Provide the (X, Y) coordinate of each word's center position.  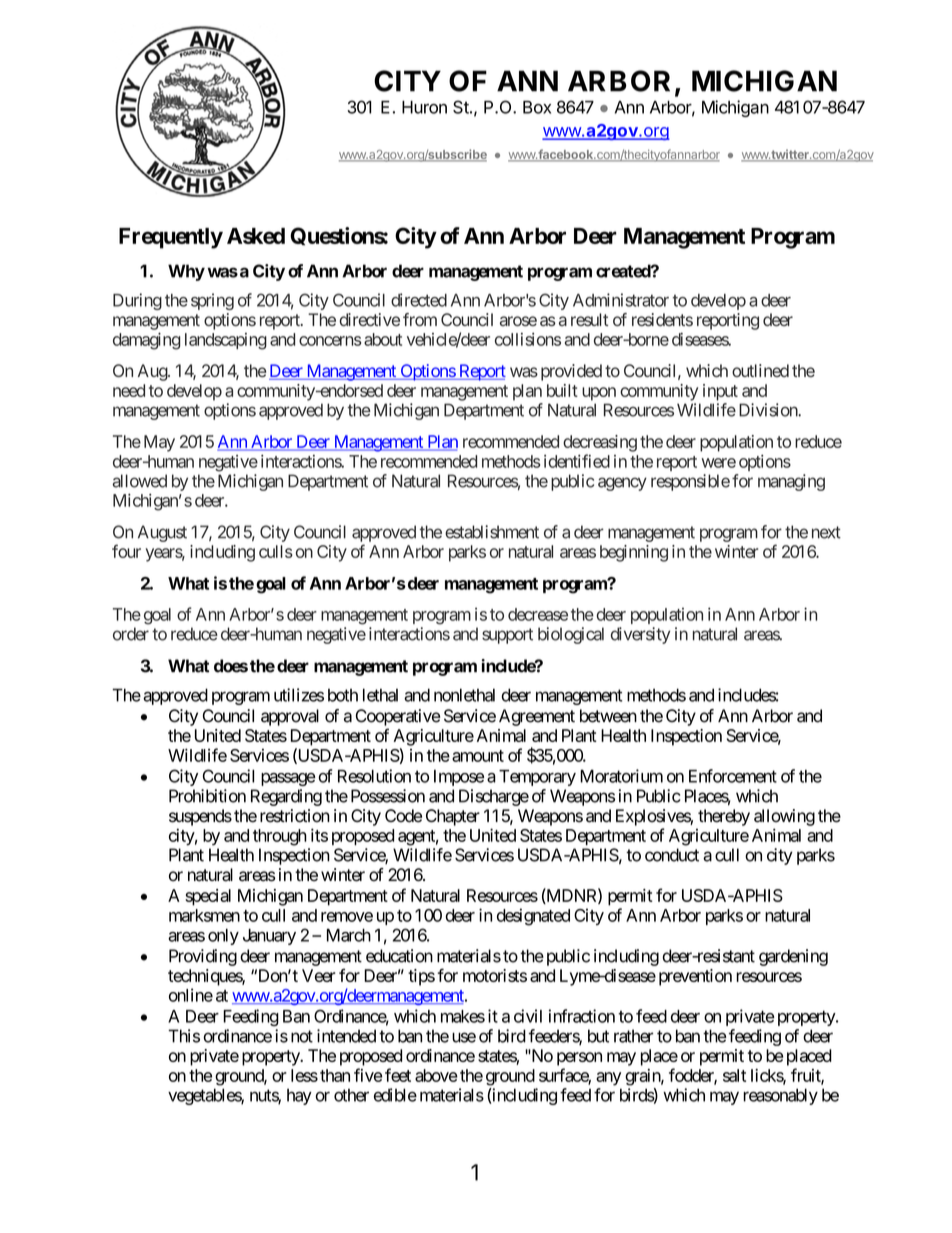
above (436, 1075)
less (304, 1075)
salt (734, 1075)
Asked (256, 236)
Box (537, 107)
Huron (424, 107)
